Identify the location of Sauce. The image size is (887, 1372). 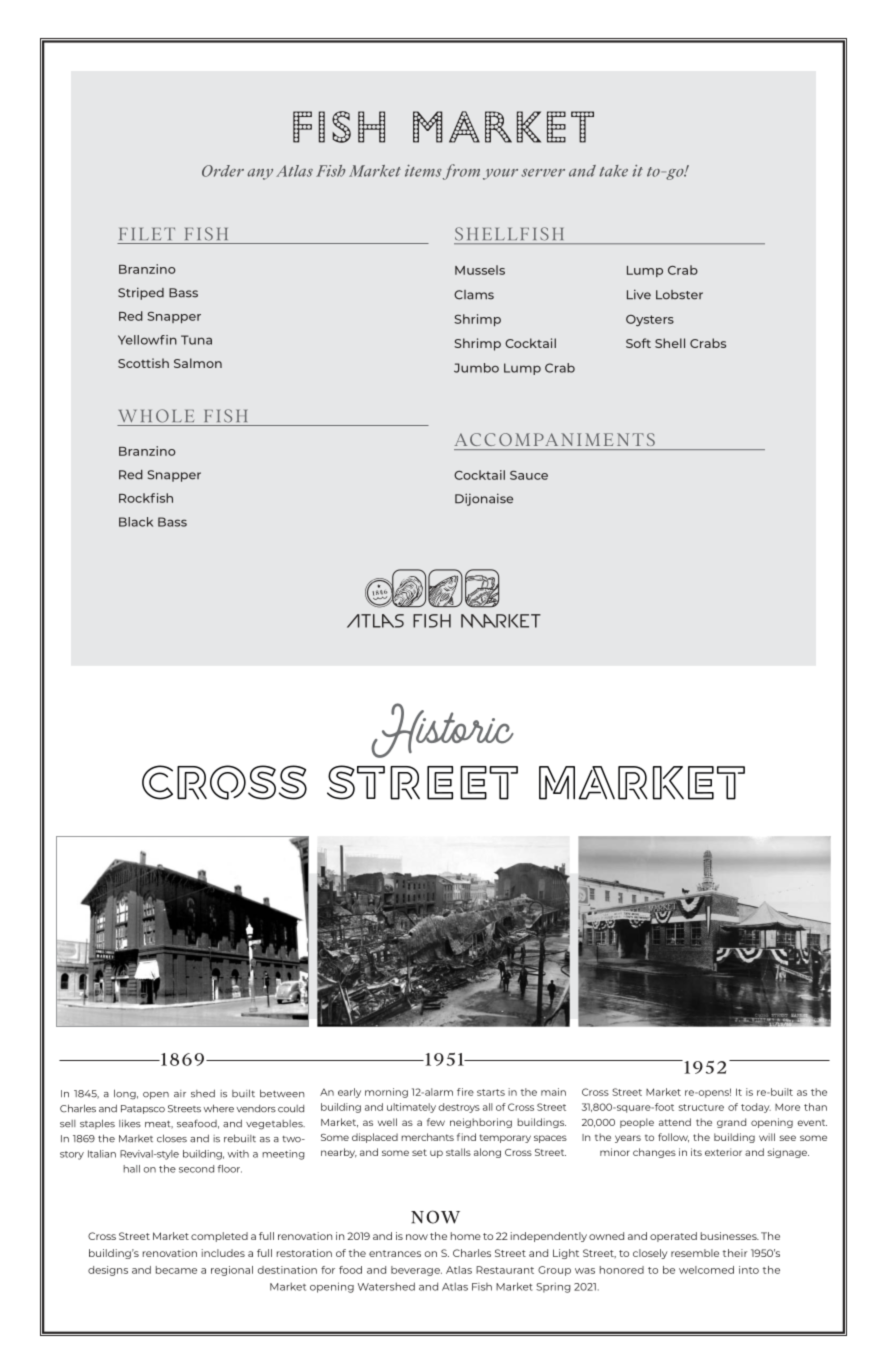
(529, 475).
